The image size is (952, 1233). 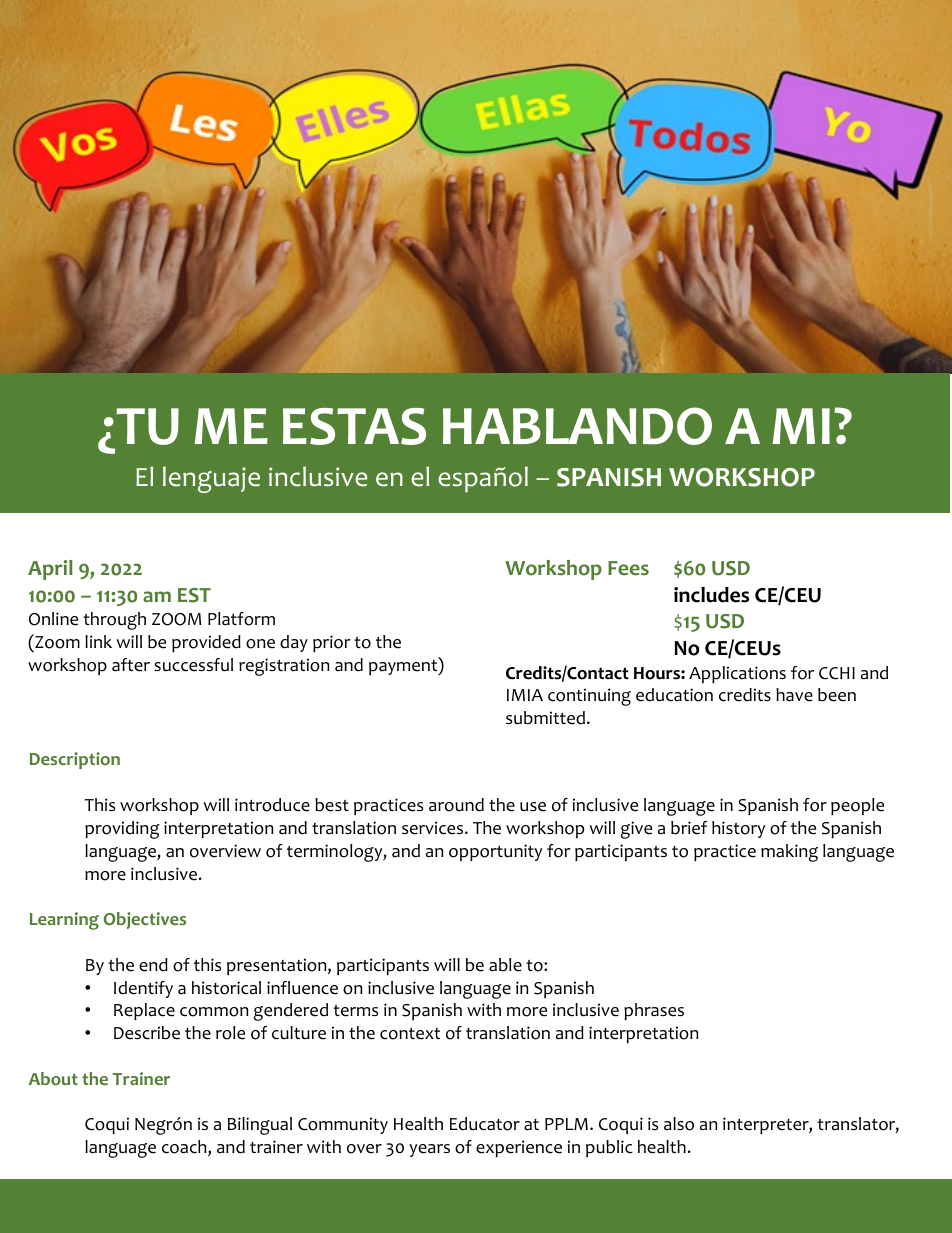 What do you see at coordinates (738, 829) in the screenshot?
I see `history` at bounding box center [738, 829].
